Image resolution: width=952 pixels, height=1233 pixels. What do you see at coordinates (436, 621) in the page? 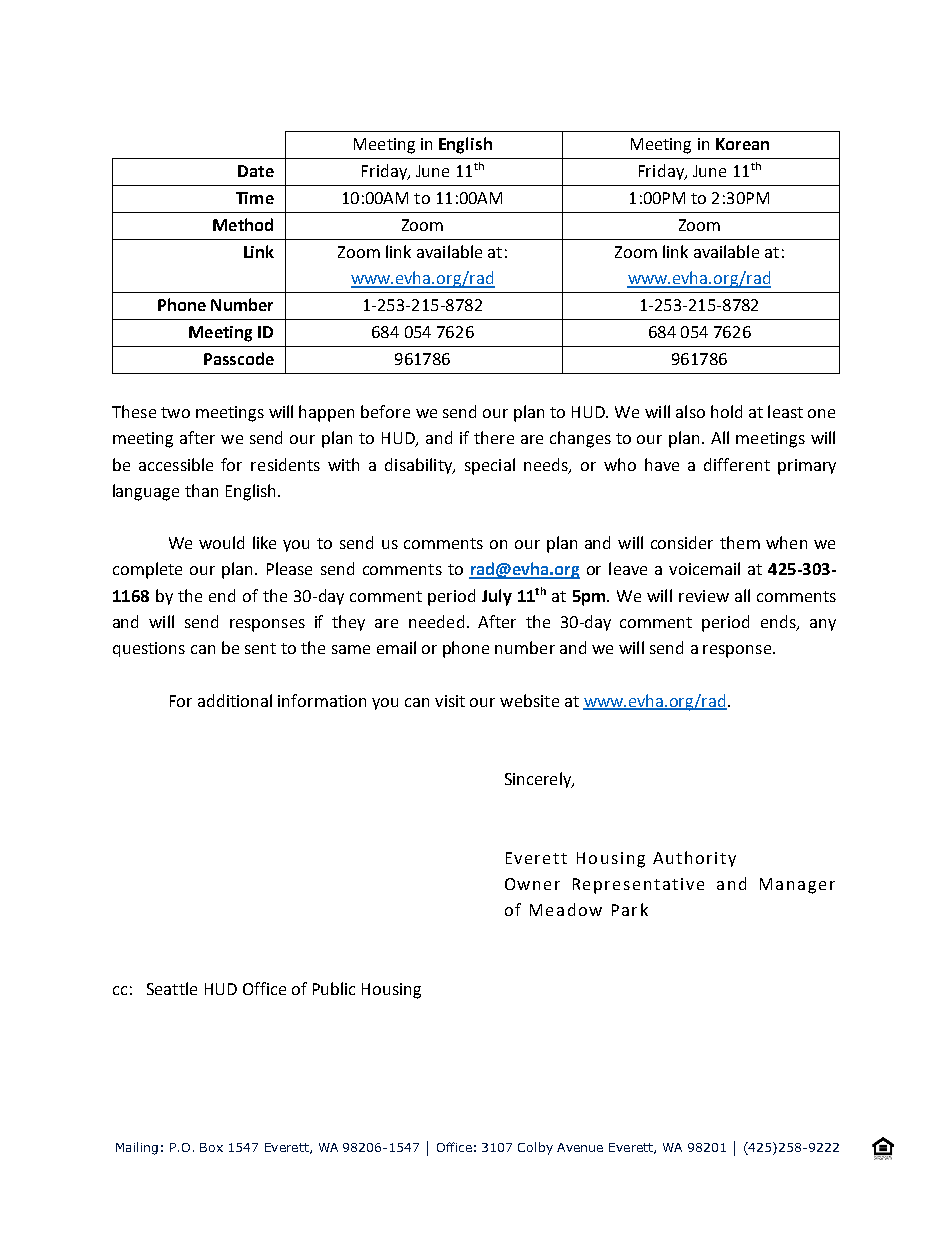
I see `needed` at bounding box center [436, 621].
